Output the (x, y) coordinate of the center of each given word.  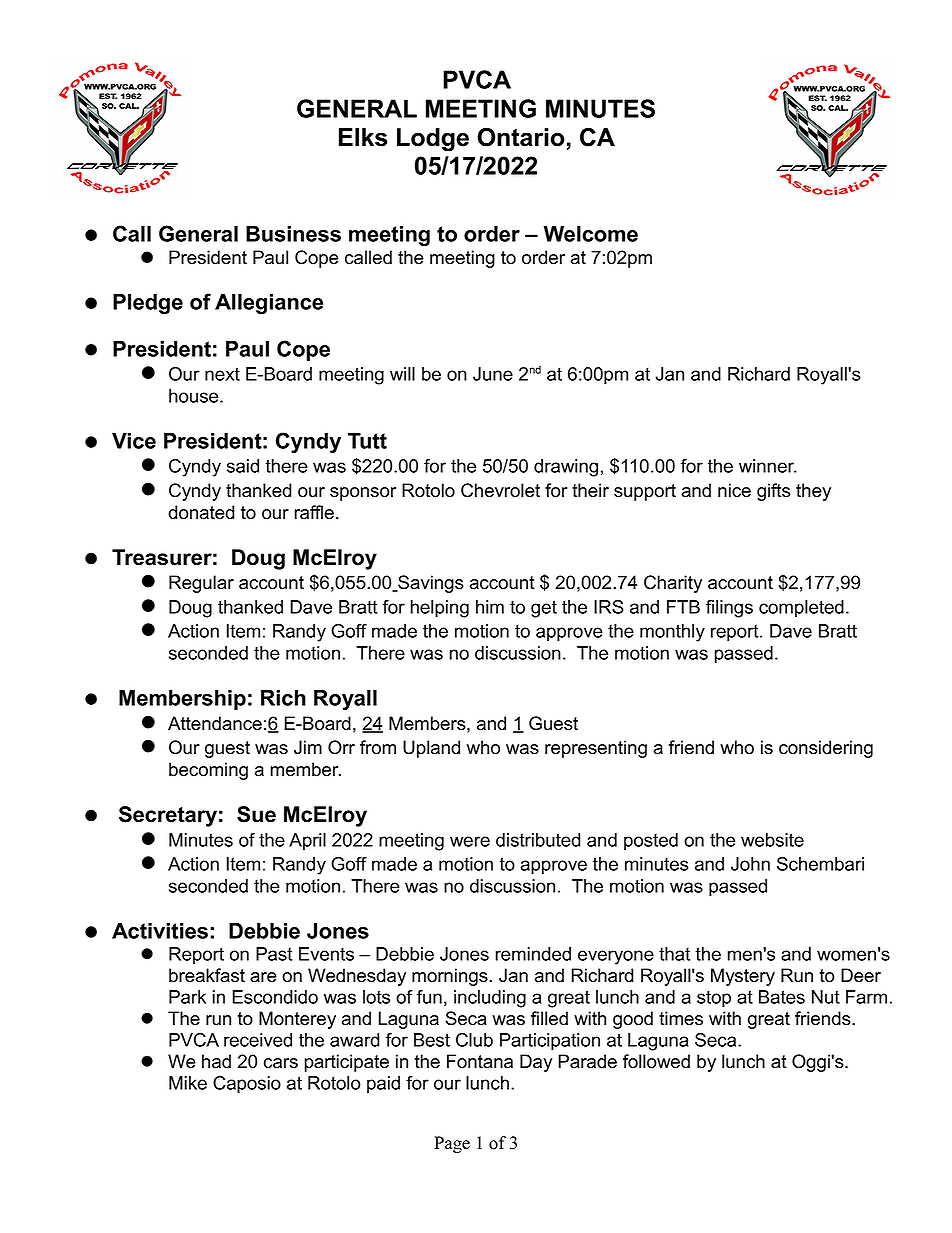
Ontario (521, 137)
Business (293, 234)
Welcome (591, 234)
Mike (188, 1083)
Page (452, 1144)
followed (656, 1061)
